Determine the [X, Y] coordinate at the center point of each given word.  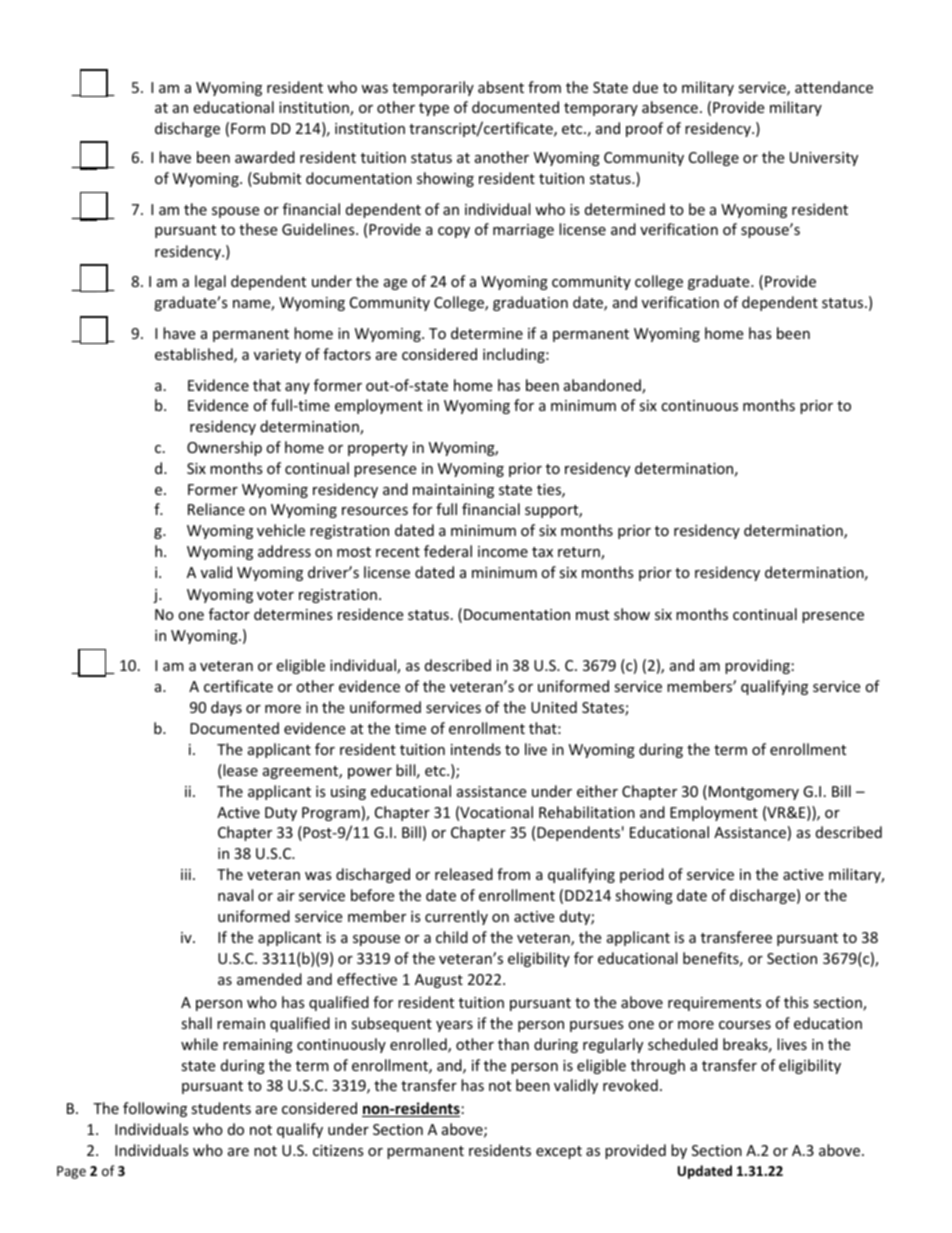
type [434, 109]
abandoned [603, 386]
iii [186, 874]
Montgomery [754, 793]
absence [670, 107]
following [155, 1109]
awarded [265, 157]
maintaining [453, 491]
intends [476, 749]
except [559, 1152]
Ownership [224, 448]
